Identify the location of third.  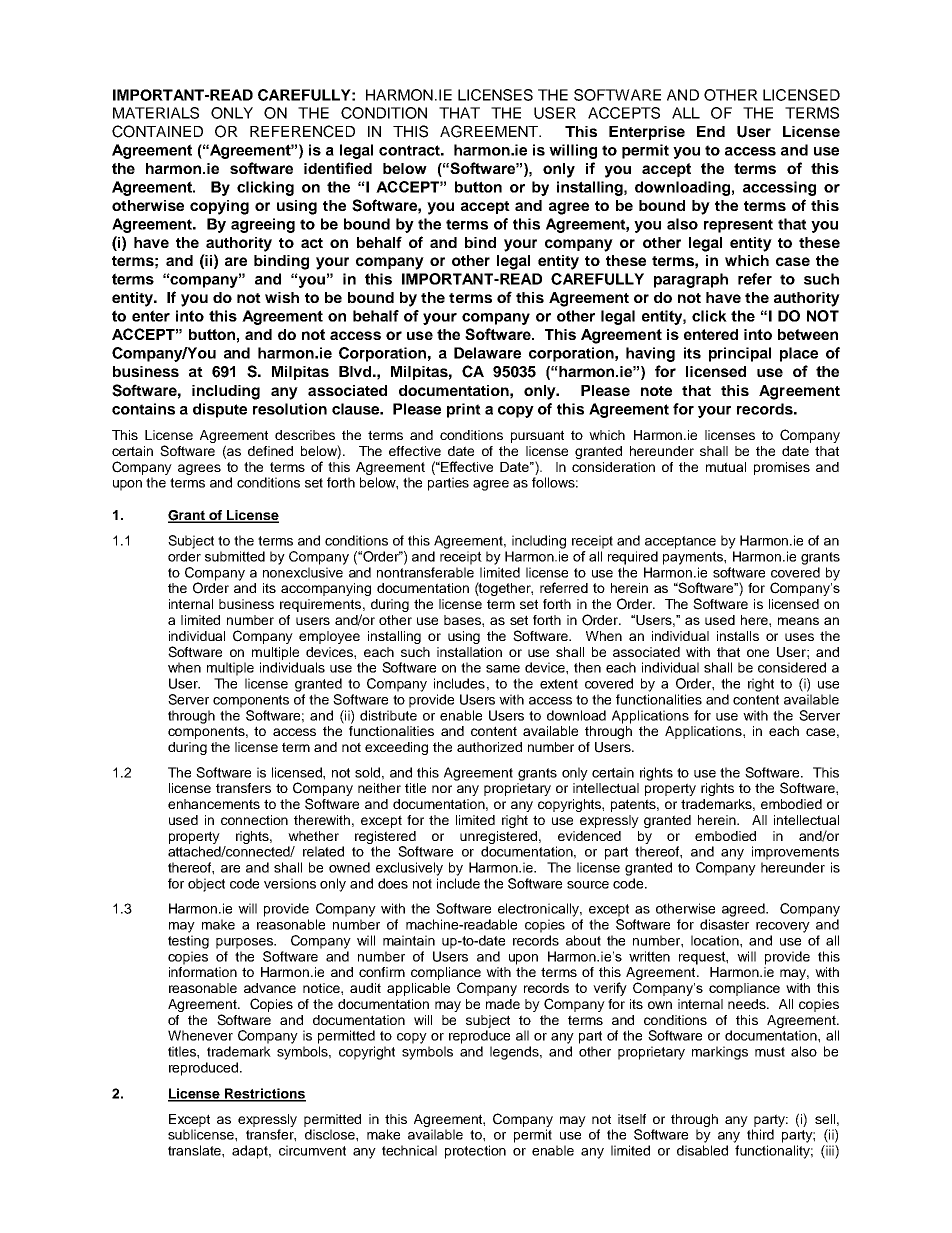
(760, 1134).
